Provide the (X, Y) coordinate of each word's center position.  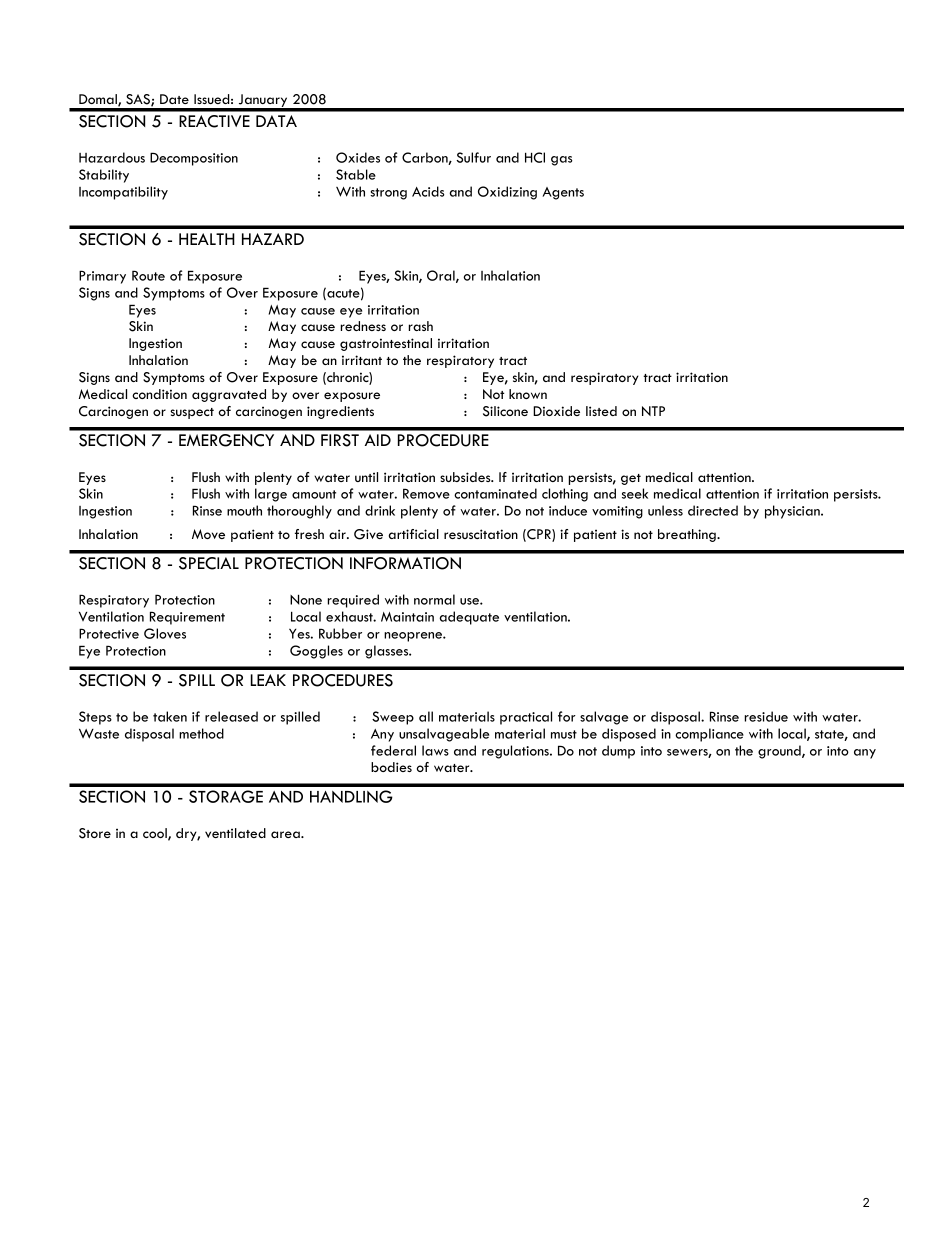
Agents (563, 193)
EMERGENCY (226, 440)
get (631, 479)
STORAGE (226, 796)
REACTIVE (214, 121)
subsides (466, 477)
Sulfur (473, 157)
